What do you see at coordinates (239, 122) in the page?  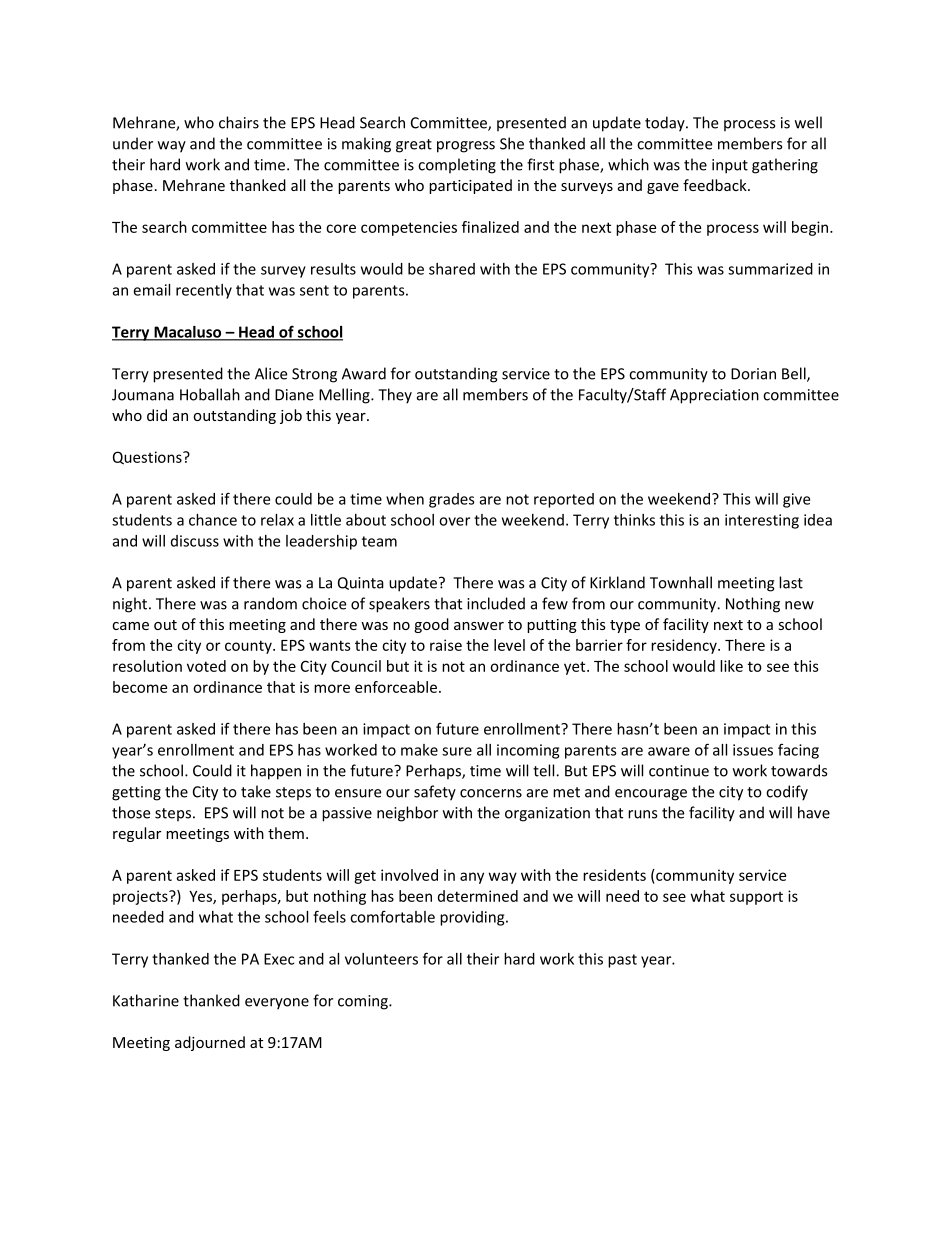 I see `chairs` at bounding box center [239, 122].
